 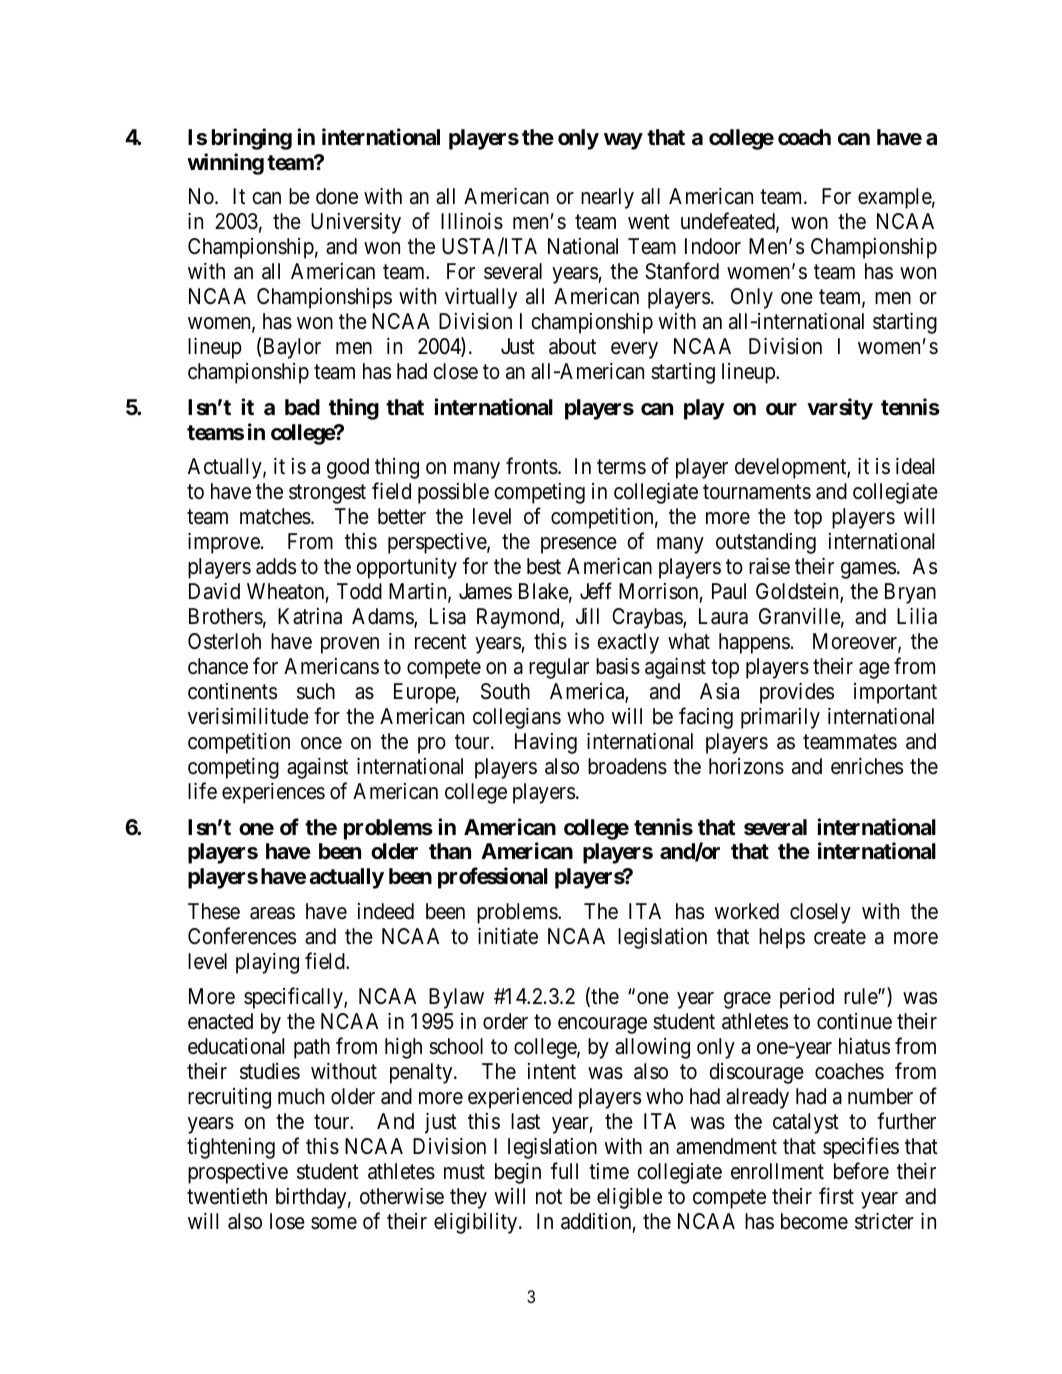 What do you see at coordinates (549, 1197) in the screenshot?
I see `not` at bounding box center [549, 1197].
